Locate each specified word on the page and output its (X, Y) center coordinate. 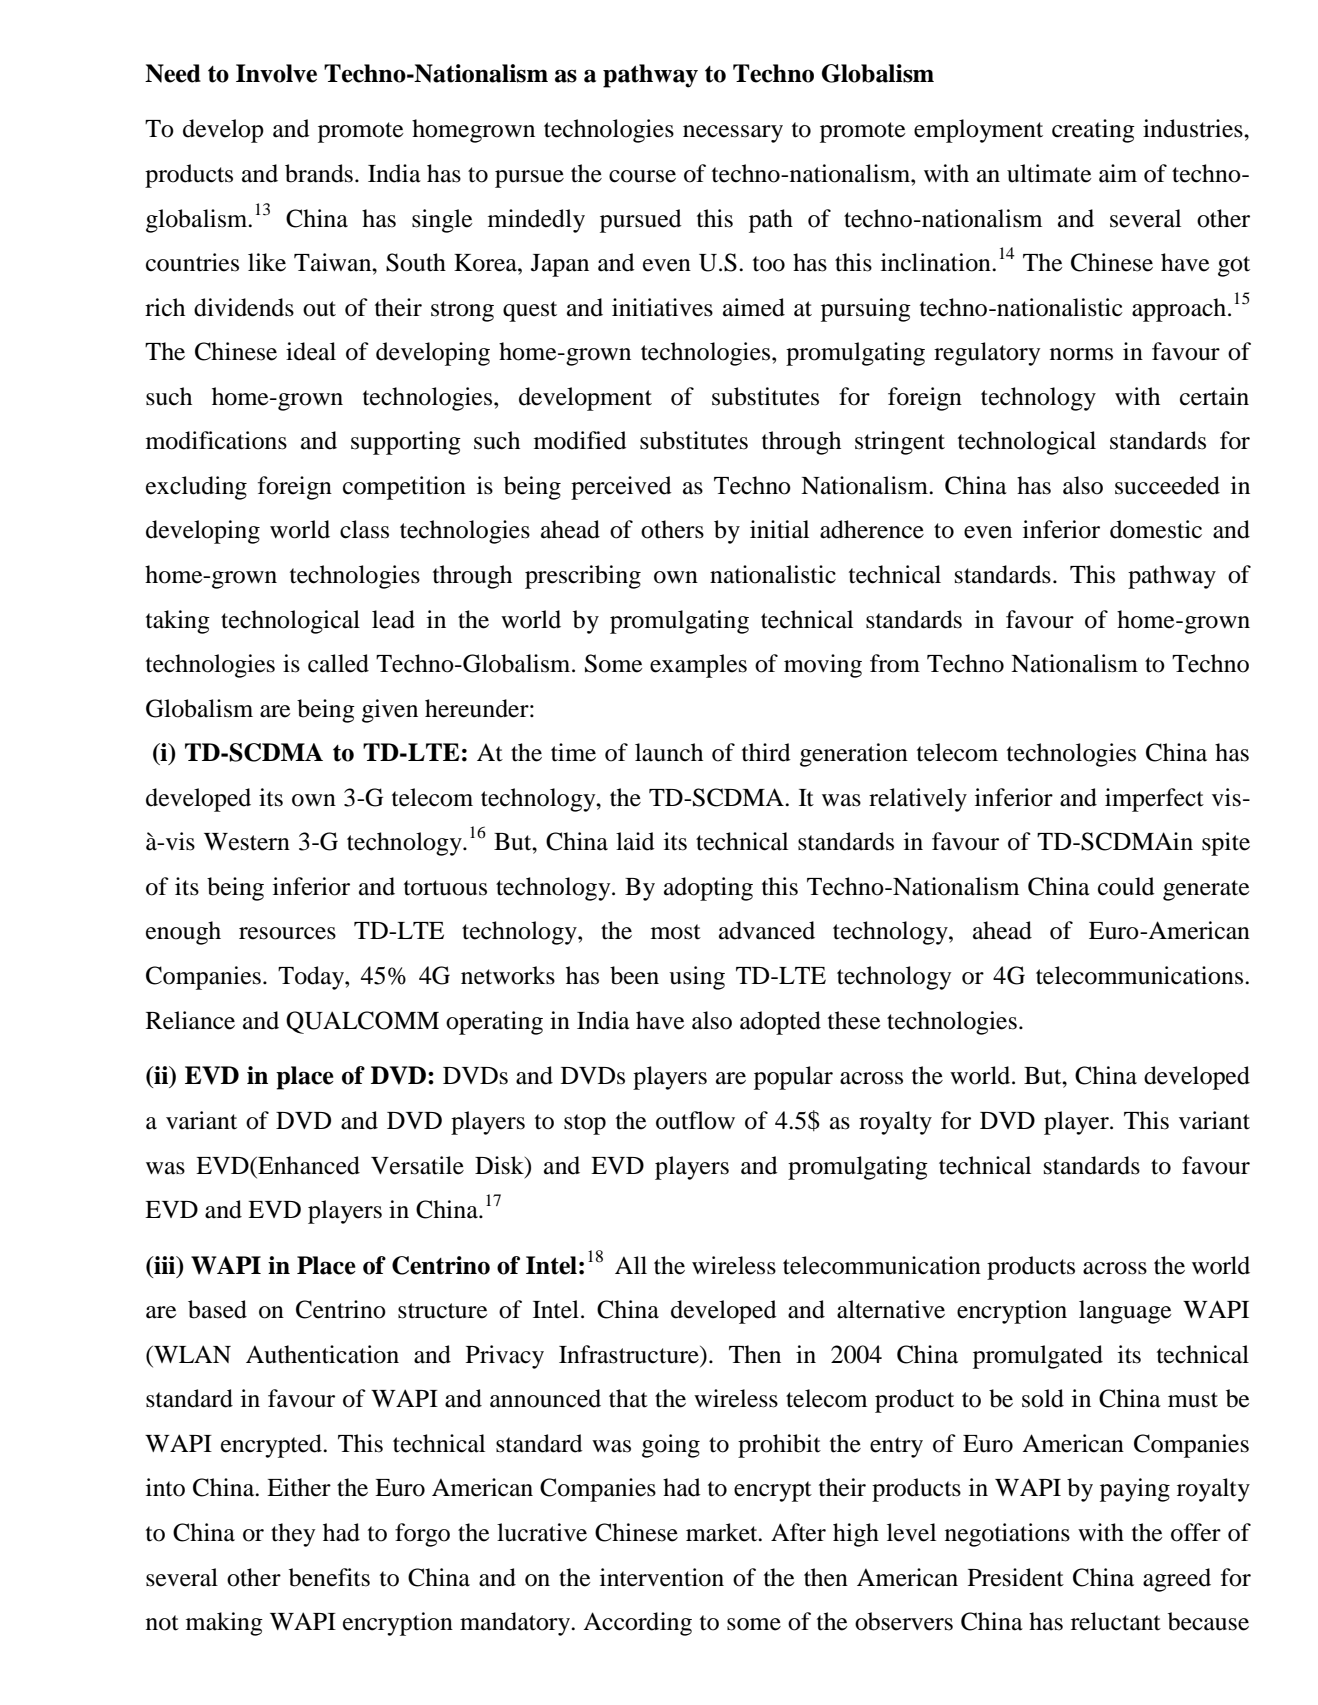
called (338, 663)
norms (1081, 354)
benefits (329, 1577)
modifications (216, 440)
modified (580, 440)
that (628, 1398)
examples (698, 666)
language (1125, 1312)
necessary (733, 134)
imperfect (1154, 800)
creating (1093, 131)
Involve (276, 73)
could (1126, 886)
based (217, 1309)
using (697, 978)
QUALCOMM (362, 1022)
